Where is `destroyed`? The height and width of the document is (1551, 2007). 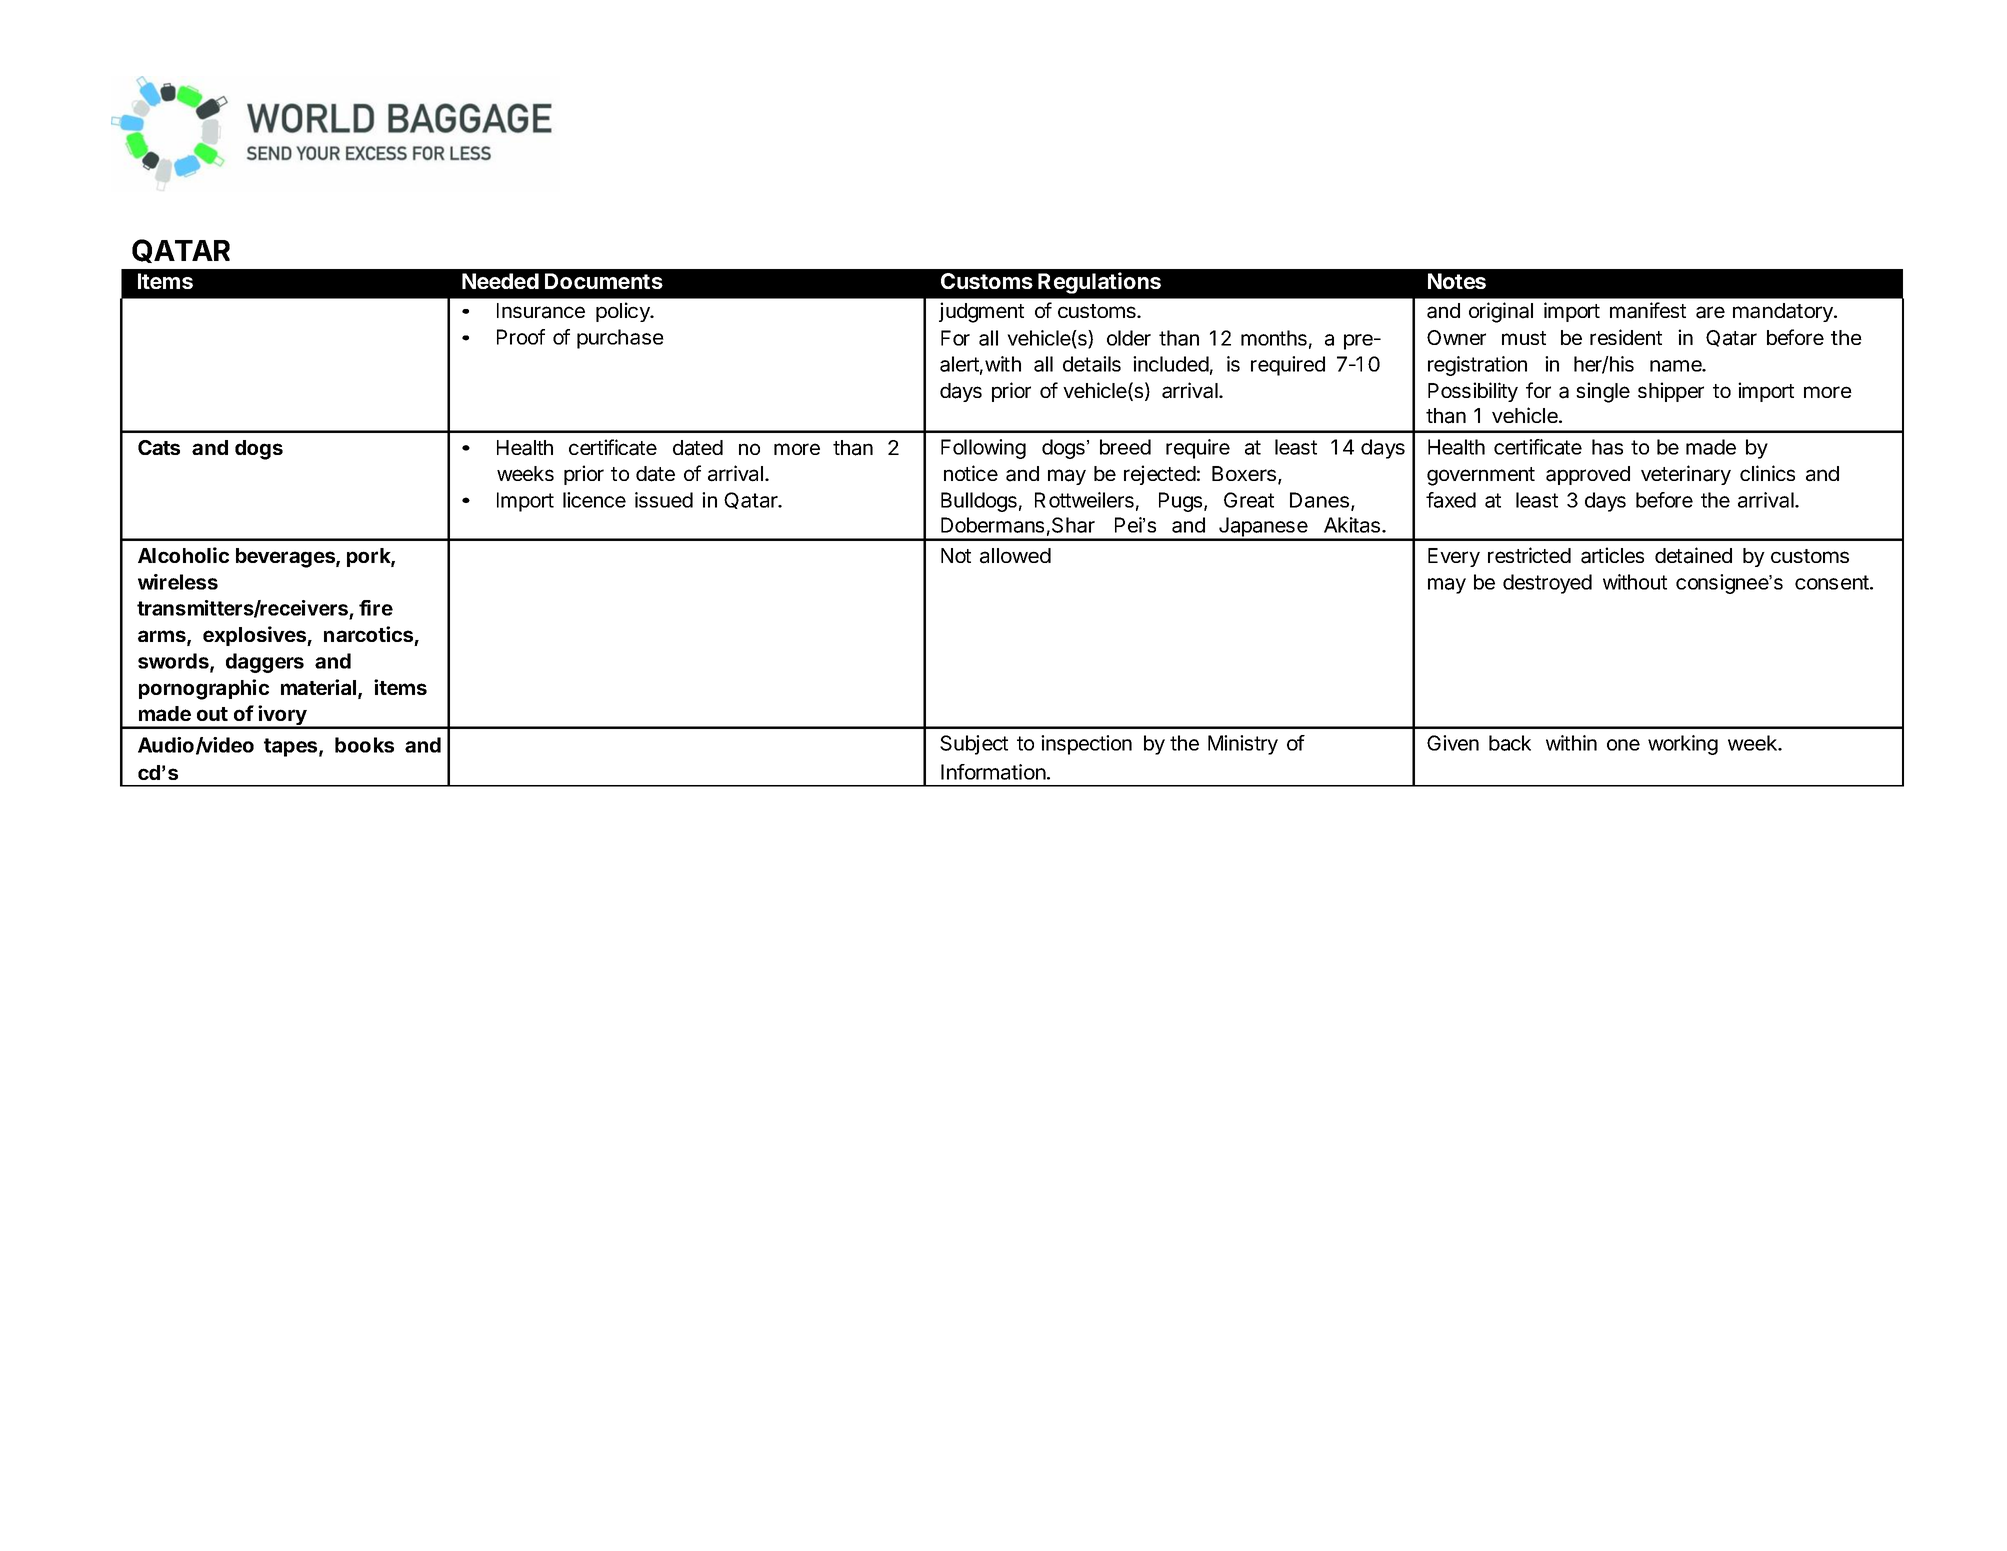
destroyed is located at coordinates (1547, 584).
